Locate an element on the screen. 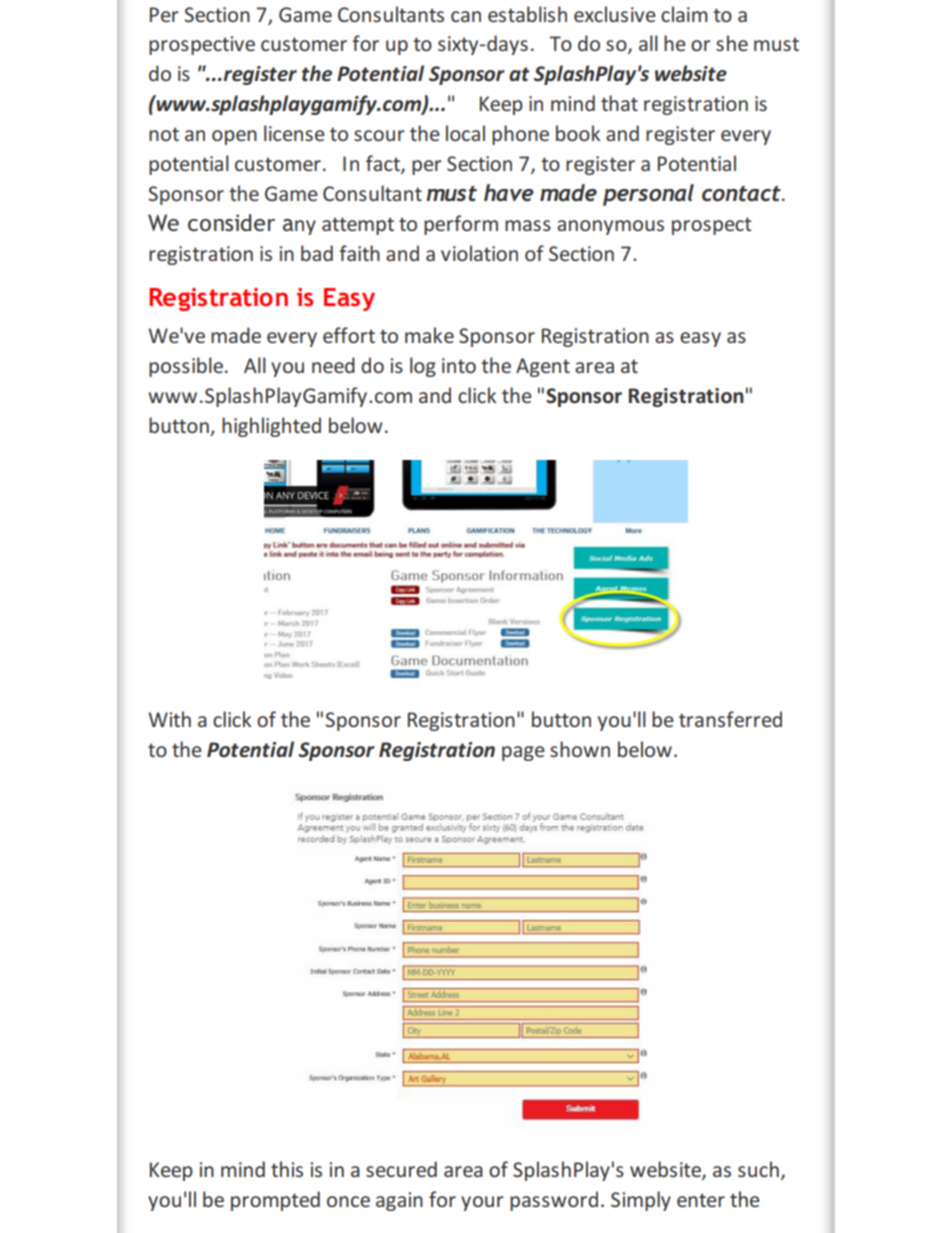 This screenshot has height=1233, width=952. open is located at coordinates (234, 137).
